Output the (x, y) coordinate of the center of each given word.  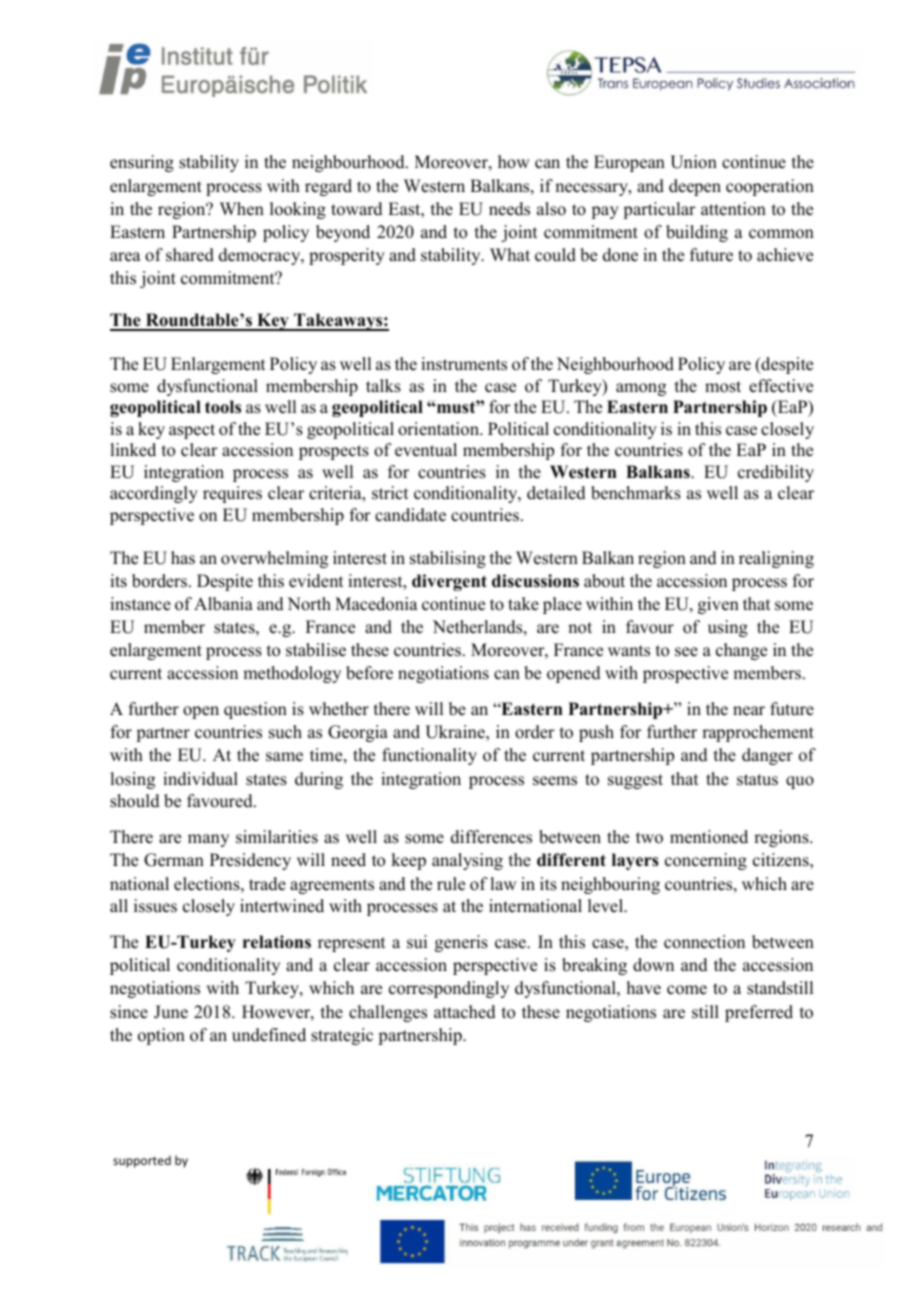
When (242, 209)
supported (142, 1161)
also (551, 209)
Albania (223, 604)
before (369, 673)
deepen (695, 187)
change (741, 651)
